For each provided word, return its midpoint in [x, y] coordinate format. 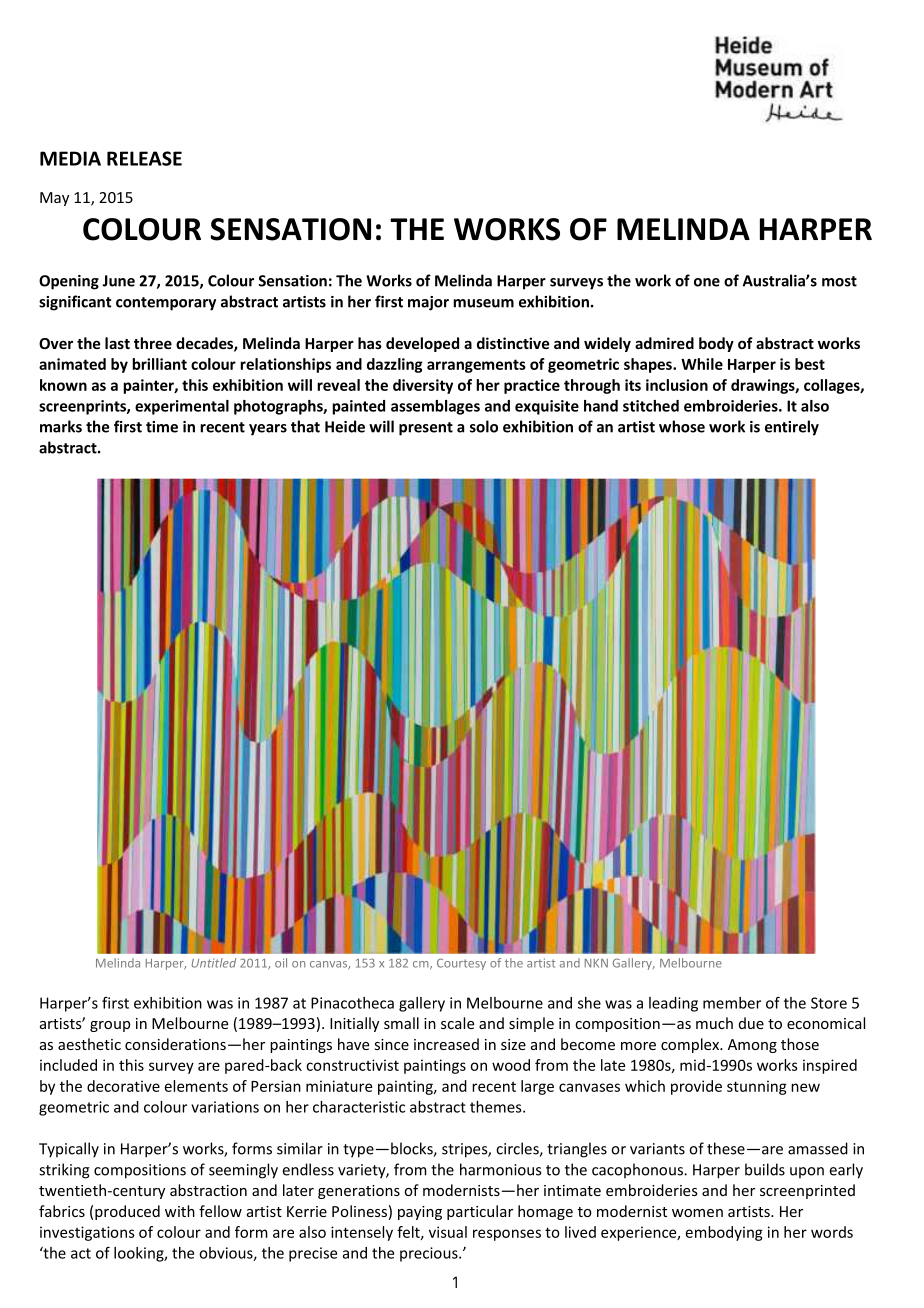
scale [457, 1023]
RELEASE [144, 158]
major [428, 303]
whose [682, 426]
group [110, 1026]
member [732, 1003]
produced [127, 1212]
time [162, 427]
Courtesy [461, 964]
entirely [792, 428]
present [426, 429]
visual [448, 1232]
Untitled [213, 963]
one [707, 282]
